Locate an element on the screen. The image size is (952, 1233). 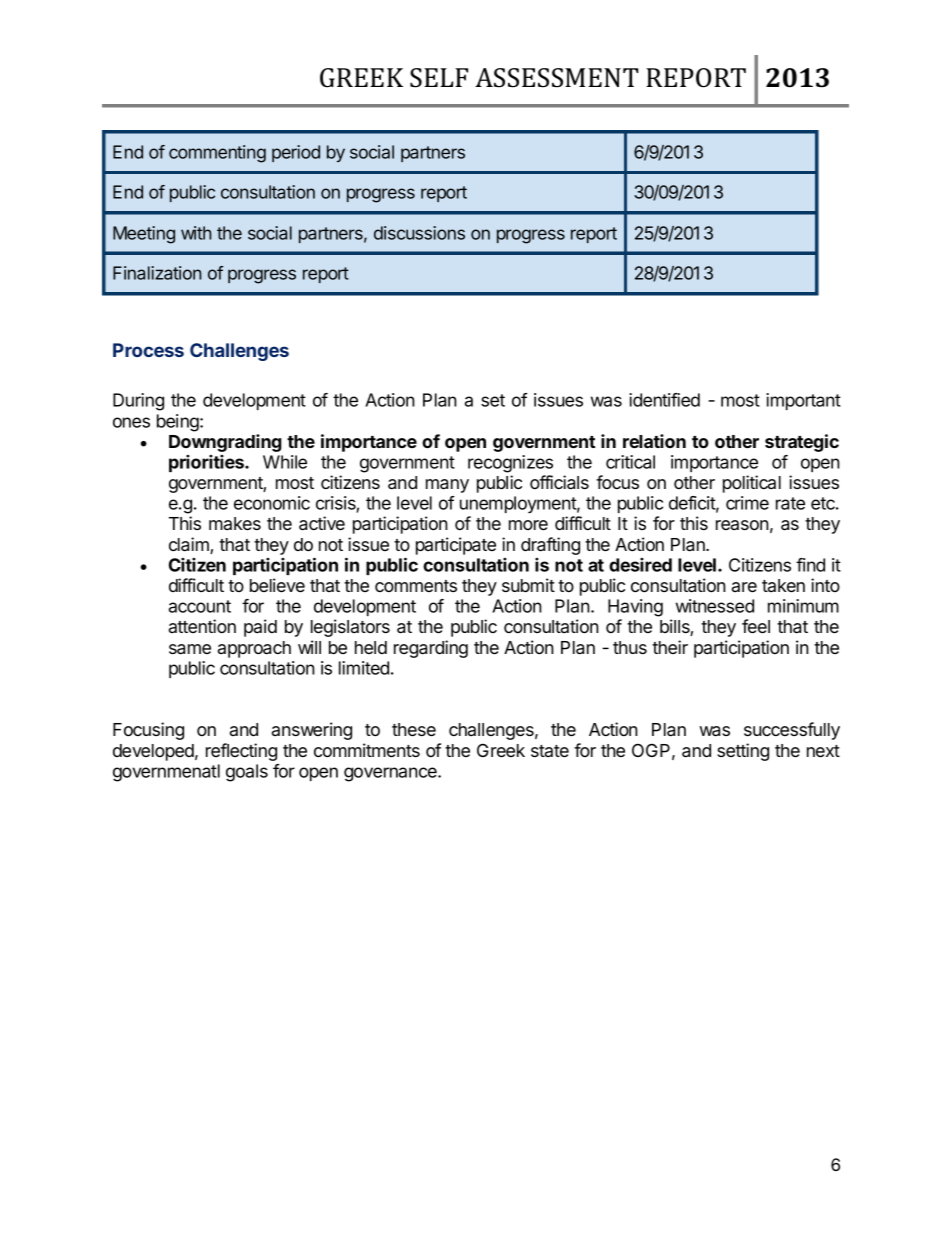
Downgrading is located at coordinates (225, 443).
